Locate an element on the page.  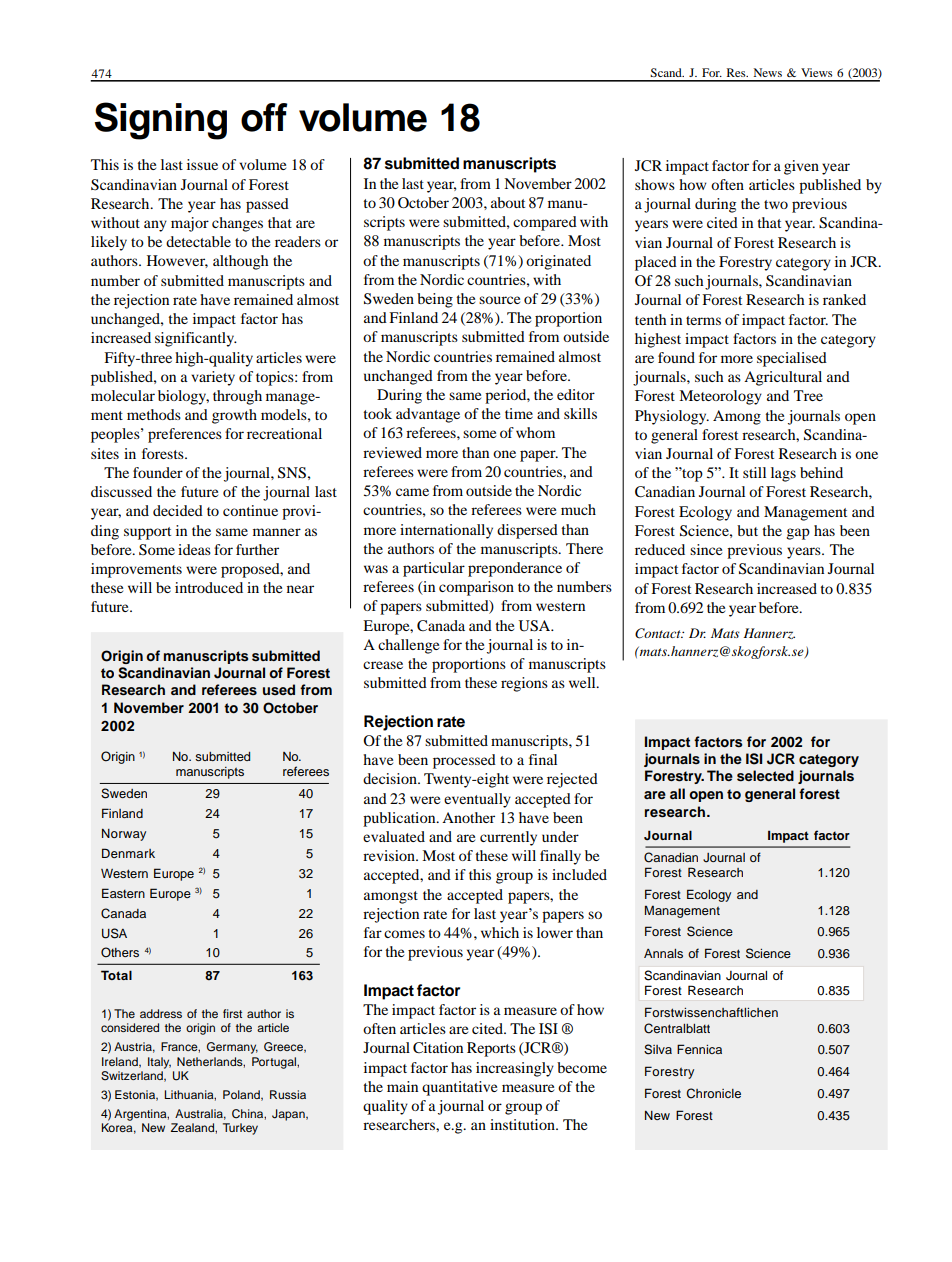
still is located at coordinates (754, 472).
